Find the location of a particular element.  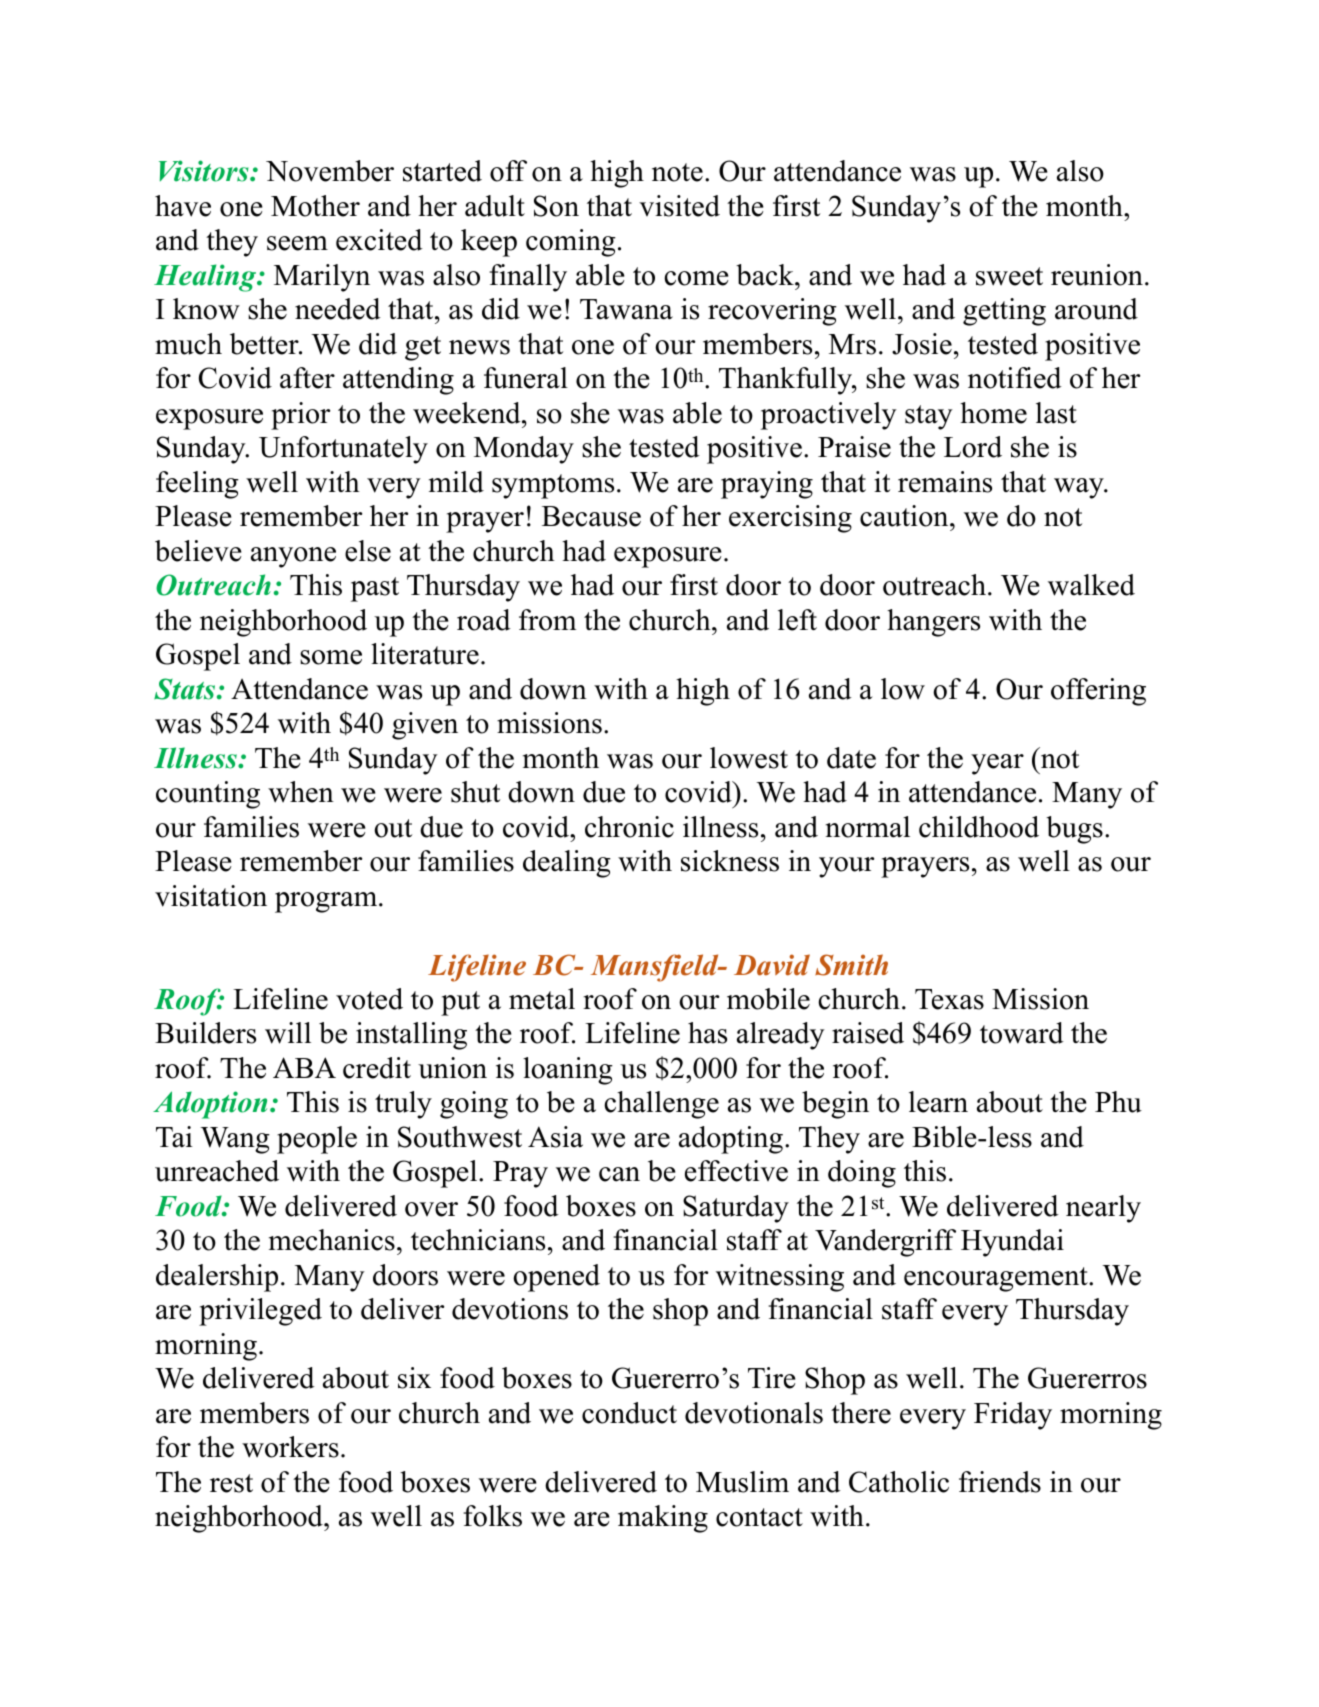

workers is located at coordinates (290, 1447).
